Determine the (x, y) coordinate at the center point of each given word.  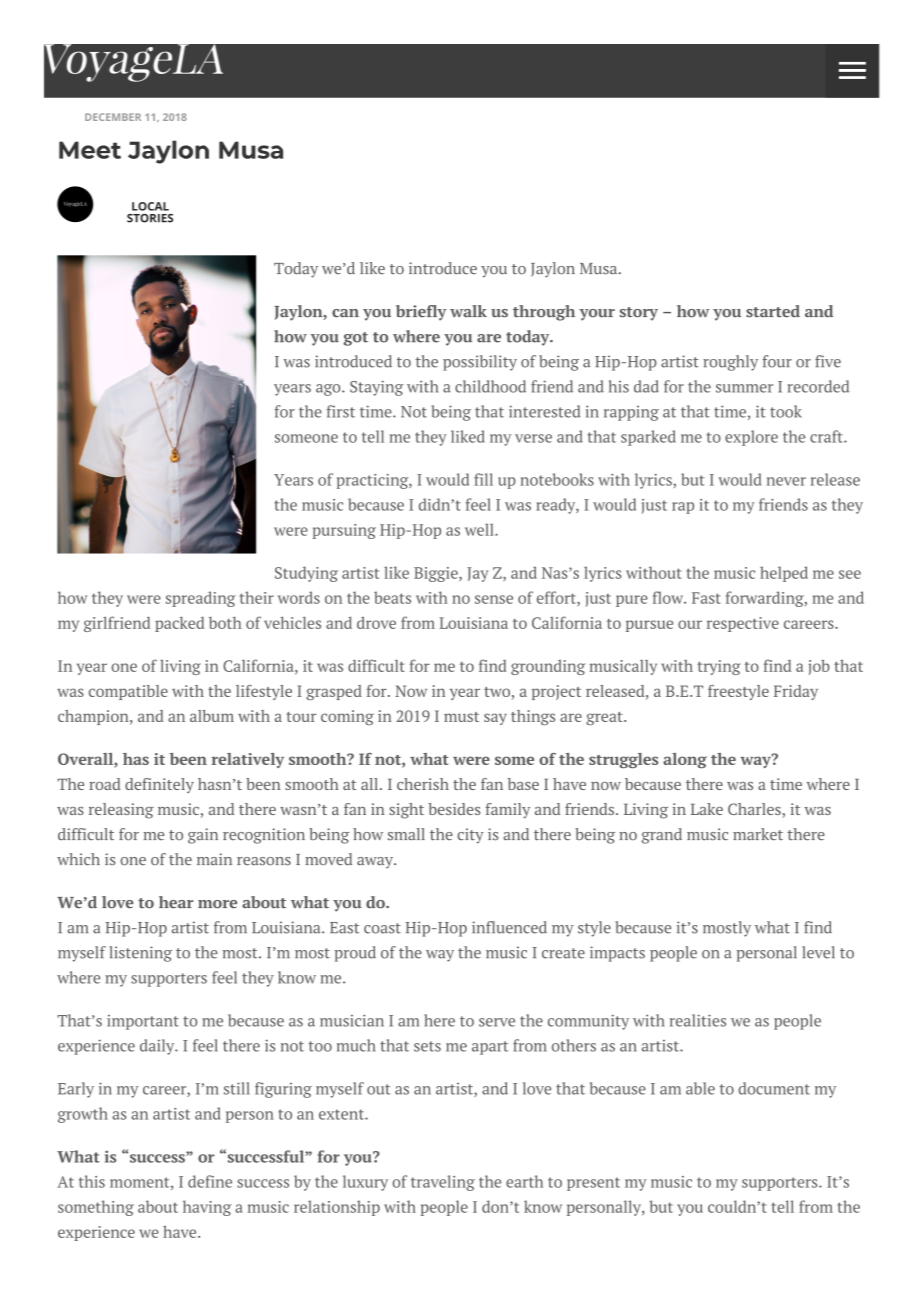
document (774, 1088)
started (773, 311)
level (818, 952)
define (210, 1181)
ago (329, 390)
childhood (490, 386)
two (497, 692)
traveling (443, 1183)
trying (719, 667)
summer (744, 388)
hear (176, 902)
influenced (509, 927)
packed (179, 624)
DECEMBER (113, 117)
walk (468, 311)
